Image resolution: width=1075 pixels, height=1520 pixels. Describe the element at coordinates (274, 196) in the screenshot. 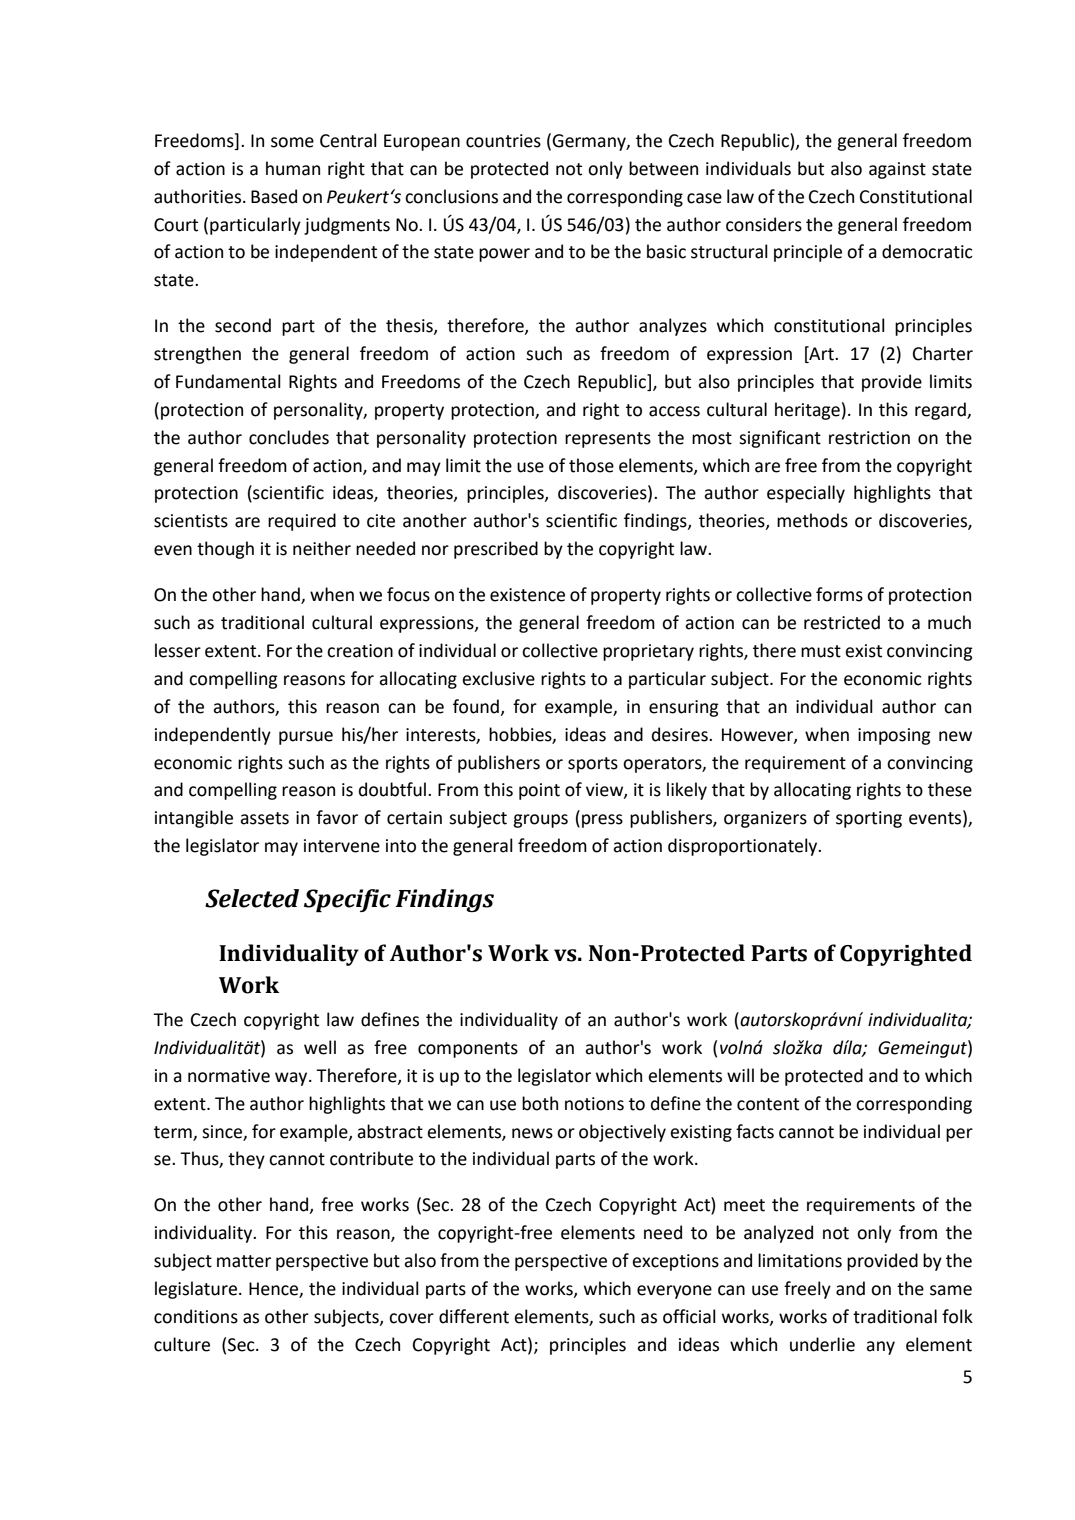

I see `Based` at that location.
